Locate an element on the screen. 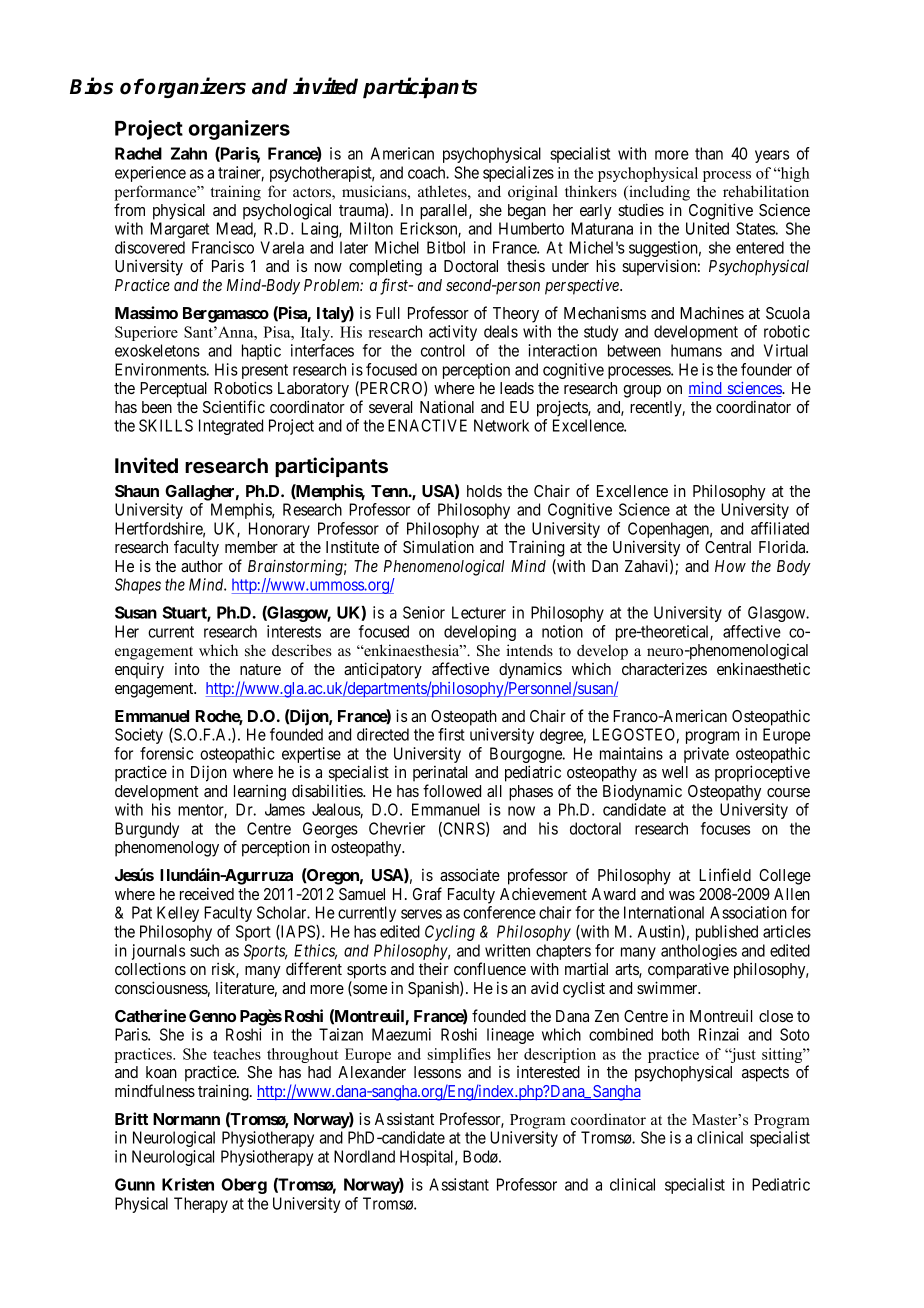 The height and width of the screenshot is (1308, 924). Burgundy is located at coordinates (147, 830).
